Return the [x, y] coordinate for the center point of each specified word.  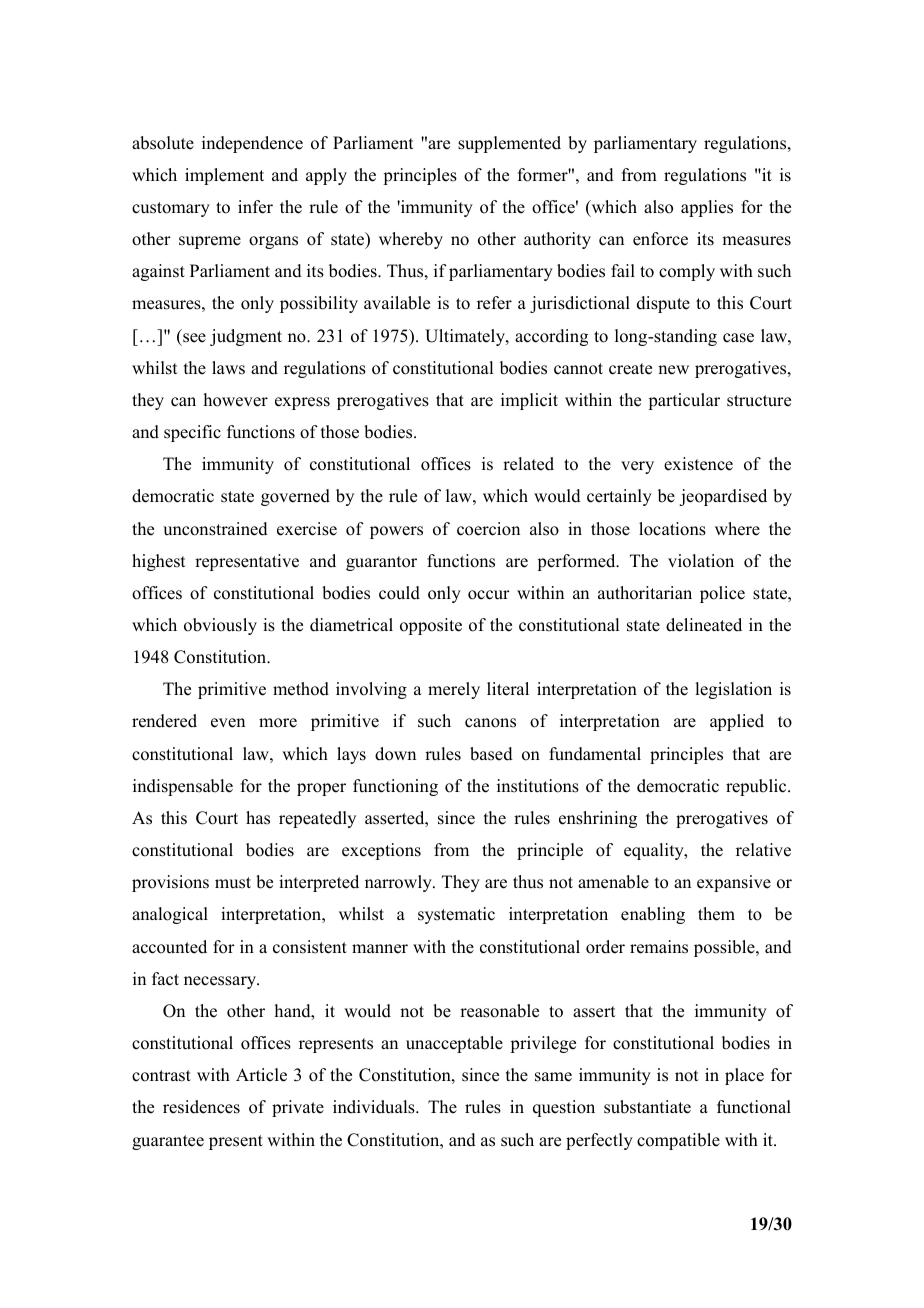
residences [201, 1107]
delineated [704, 625]
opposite [431, 626]
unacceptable [454, 1044]
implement [224, 176]
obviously [220, 626]
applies [707, 208]
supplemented [509, 144]
